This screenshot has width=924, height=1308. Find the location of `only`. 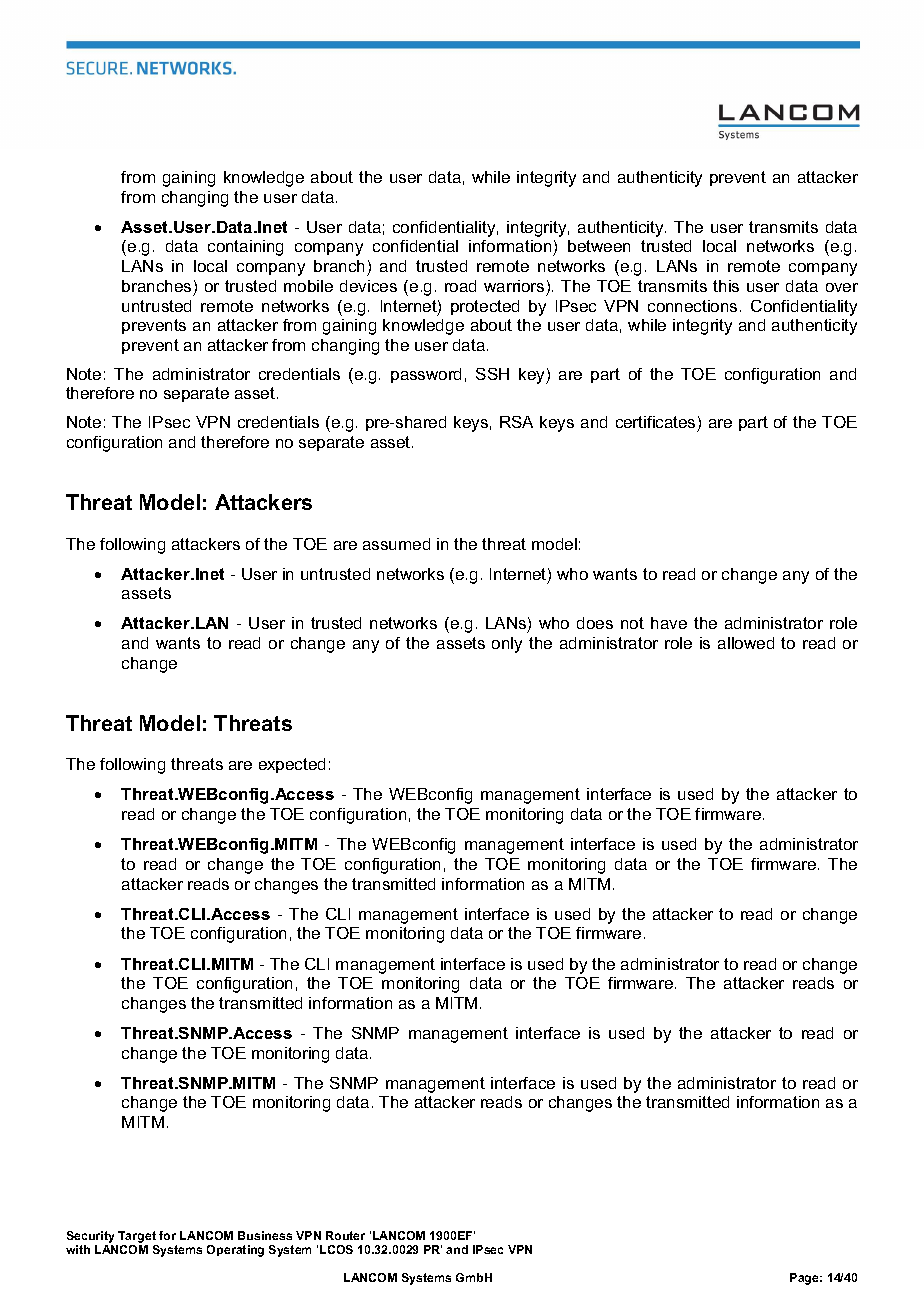

only is located at coordinates (507, 645).
